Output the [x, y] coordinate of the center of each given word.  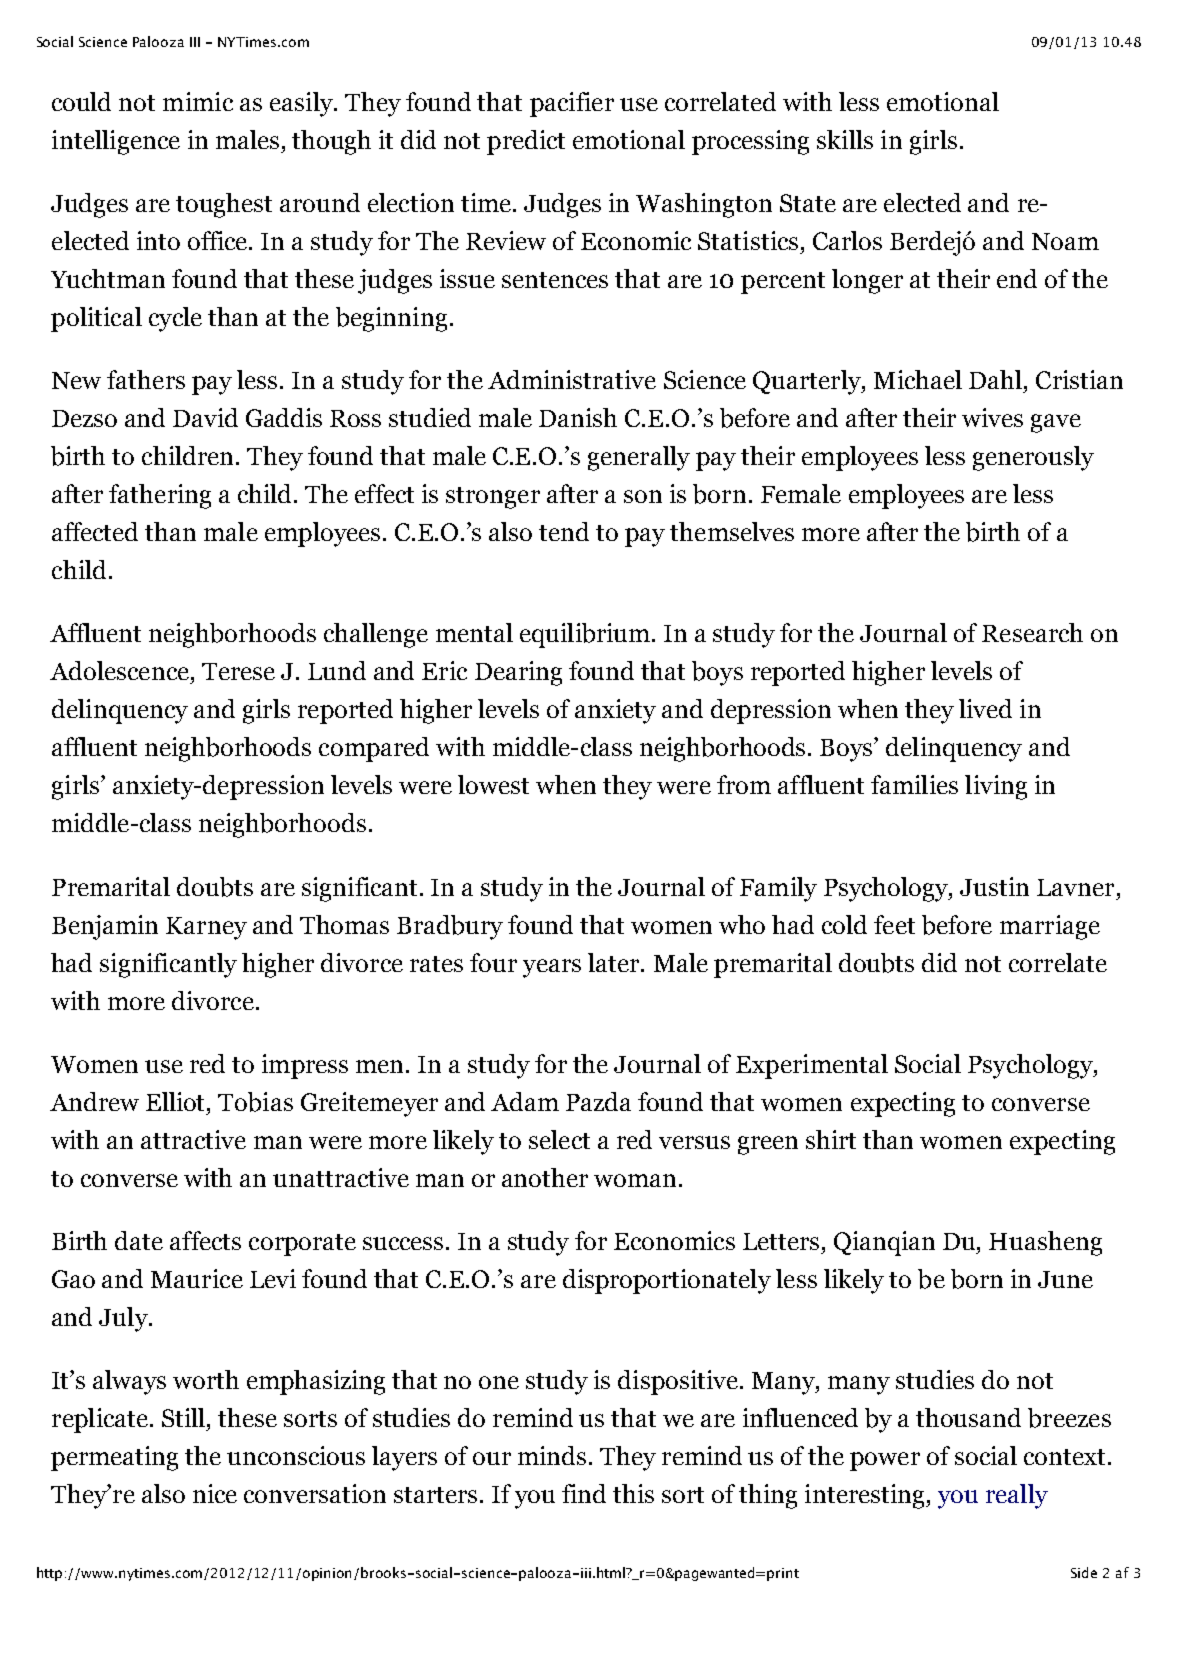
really [1017, 1496]
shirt [831, 1139]
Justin [994, 886]
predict [526, 142]
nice [215, 1493]
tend [564, 531]
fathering [160, 496]
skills [845, 139]
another [545, 1177]
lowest [493, 784]
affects [205, 1240]
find [584, 1493]
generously [1033, 458]
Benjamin [105, 927]
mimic [198, 101]
